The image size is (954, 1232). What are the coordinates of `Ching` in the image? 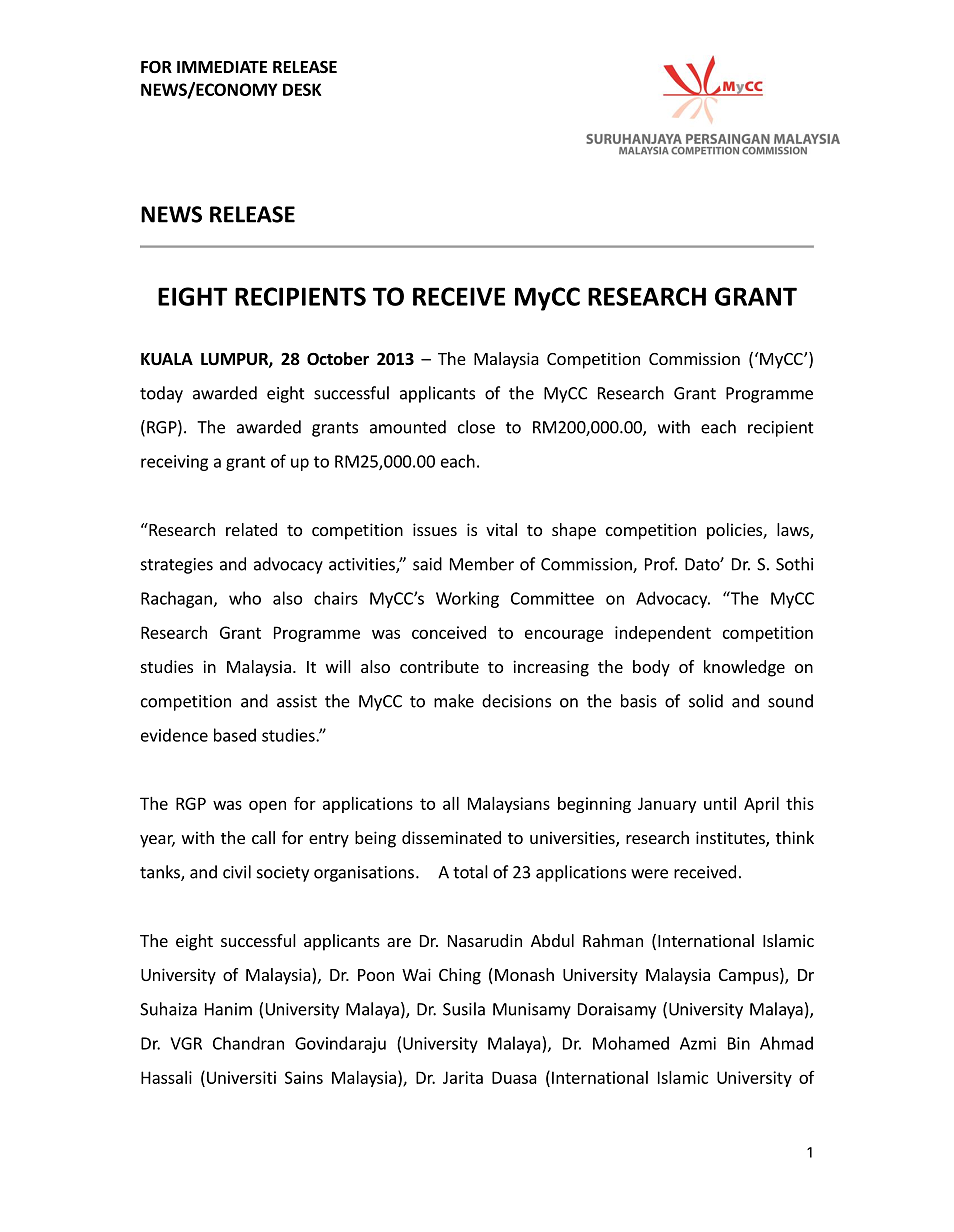 It's located at (460, 976).
